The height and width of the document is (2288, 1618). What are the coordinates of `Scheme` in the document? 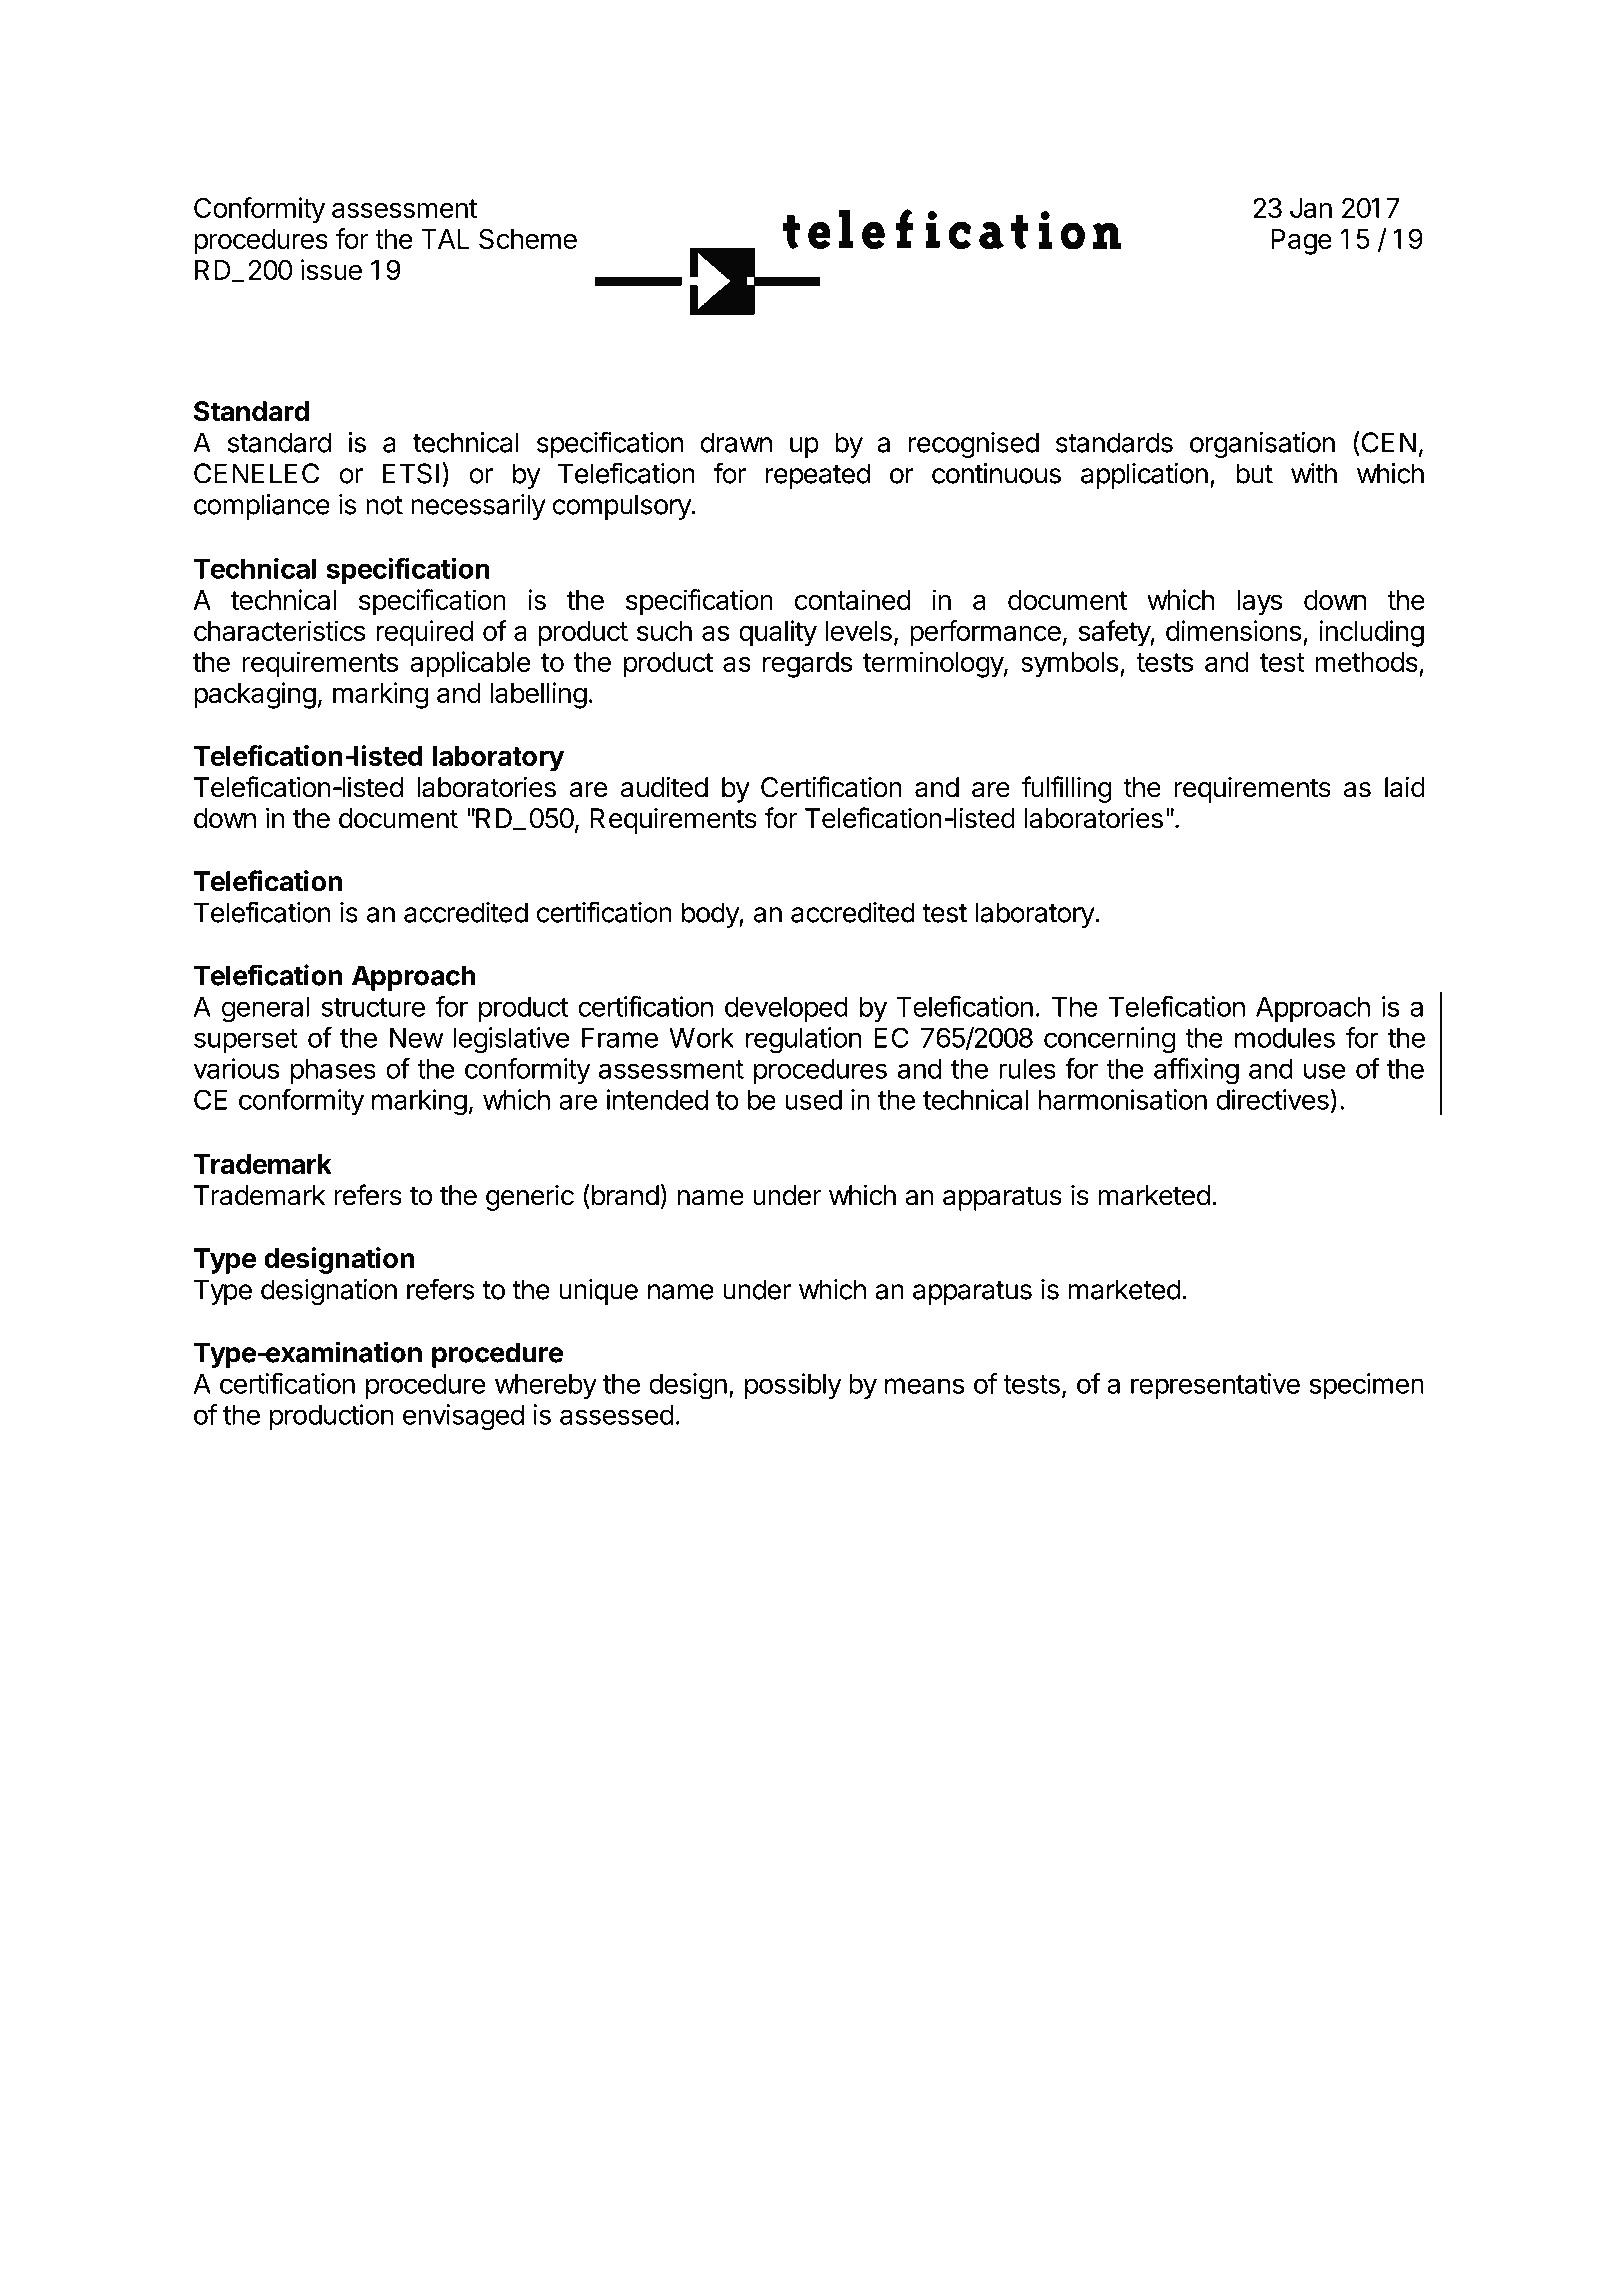 It's located at (528, 239).
